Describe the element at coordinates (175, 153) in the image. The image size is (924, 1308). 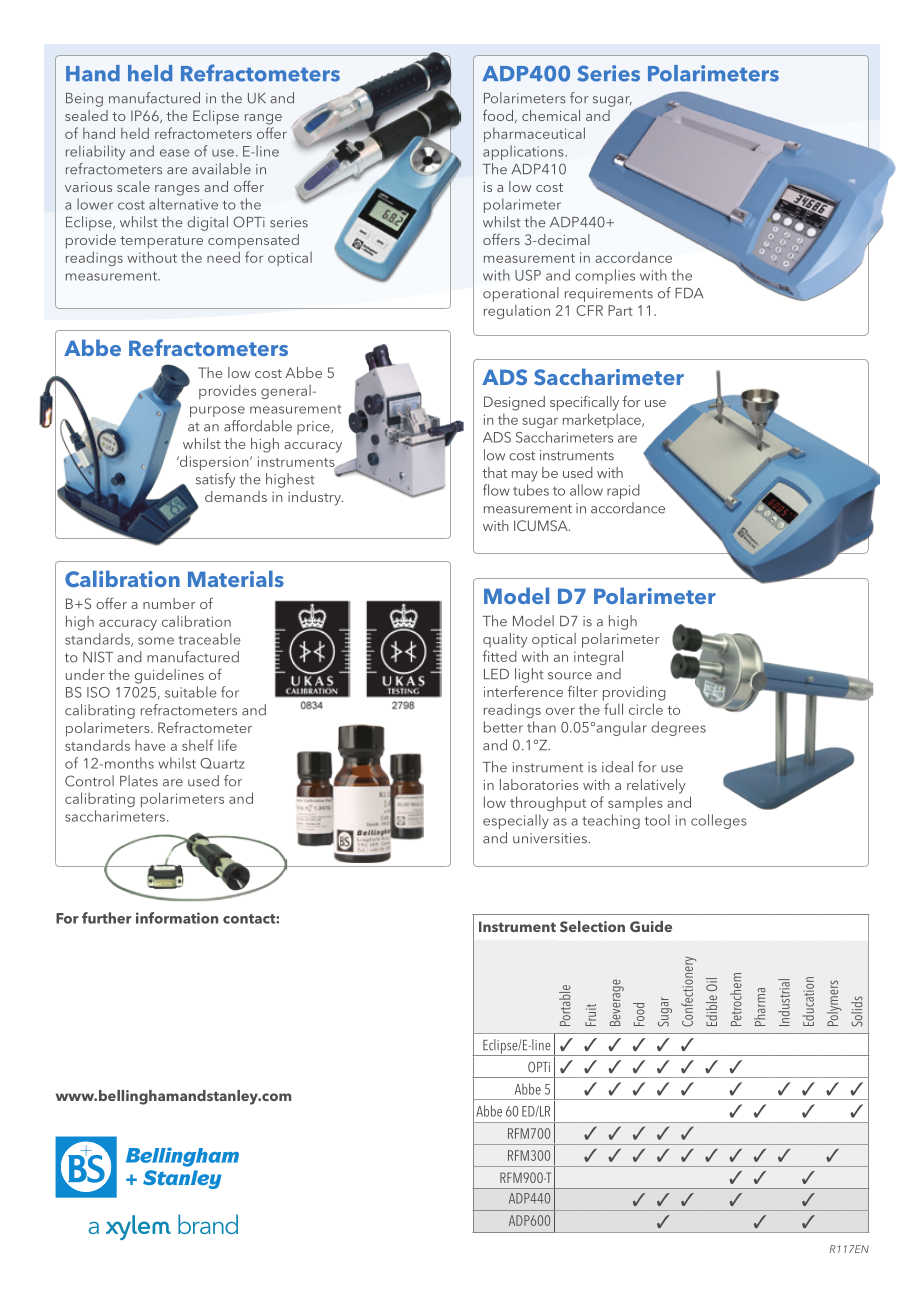
I see `ease` at that location.
